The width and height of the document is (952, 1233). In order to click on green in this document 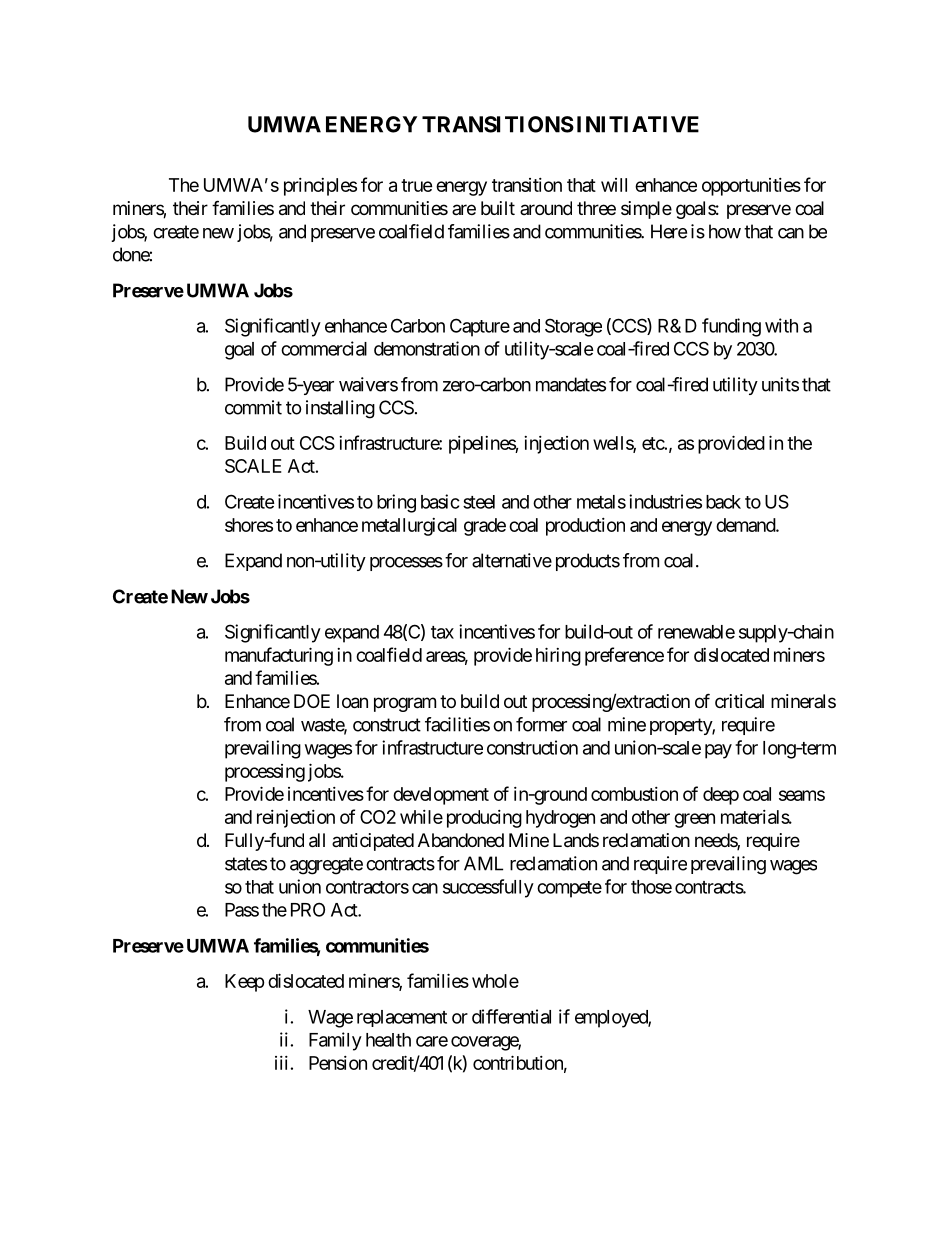, I will do `click(694, 820)`.
